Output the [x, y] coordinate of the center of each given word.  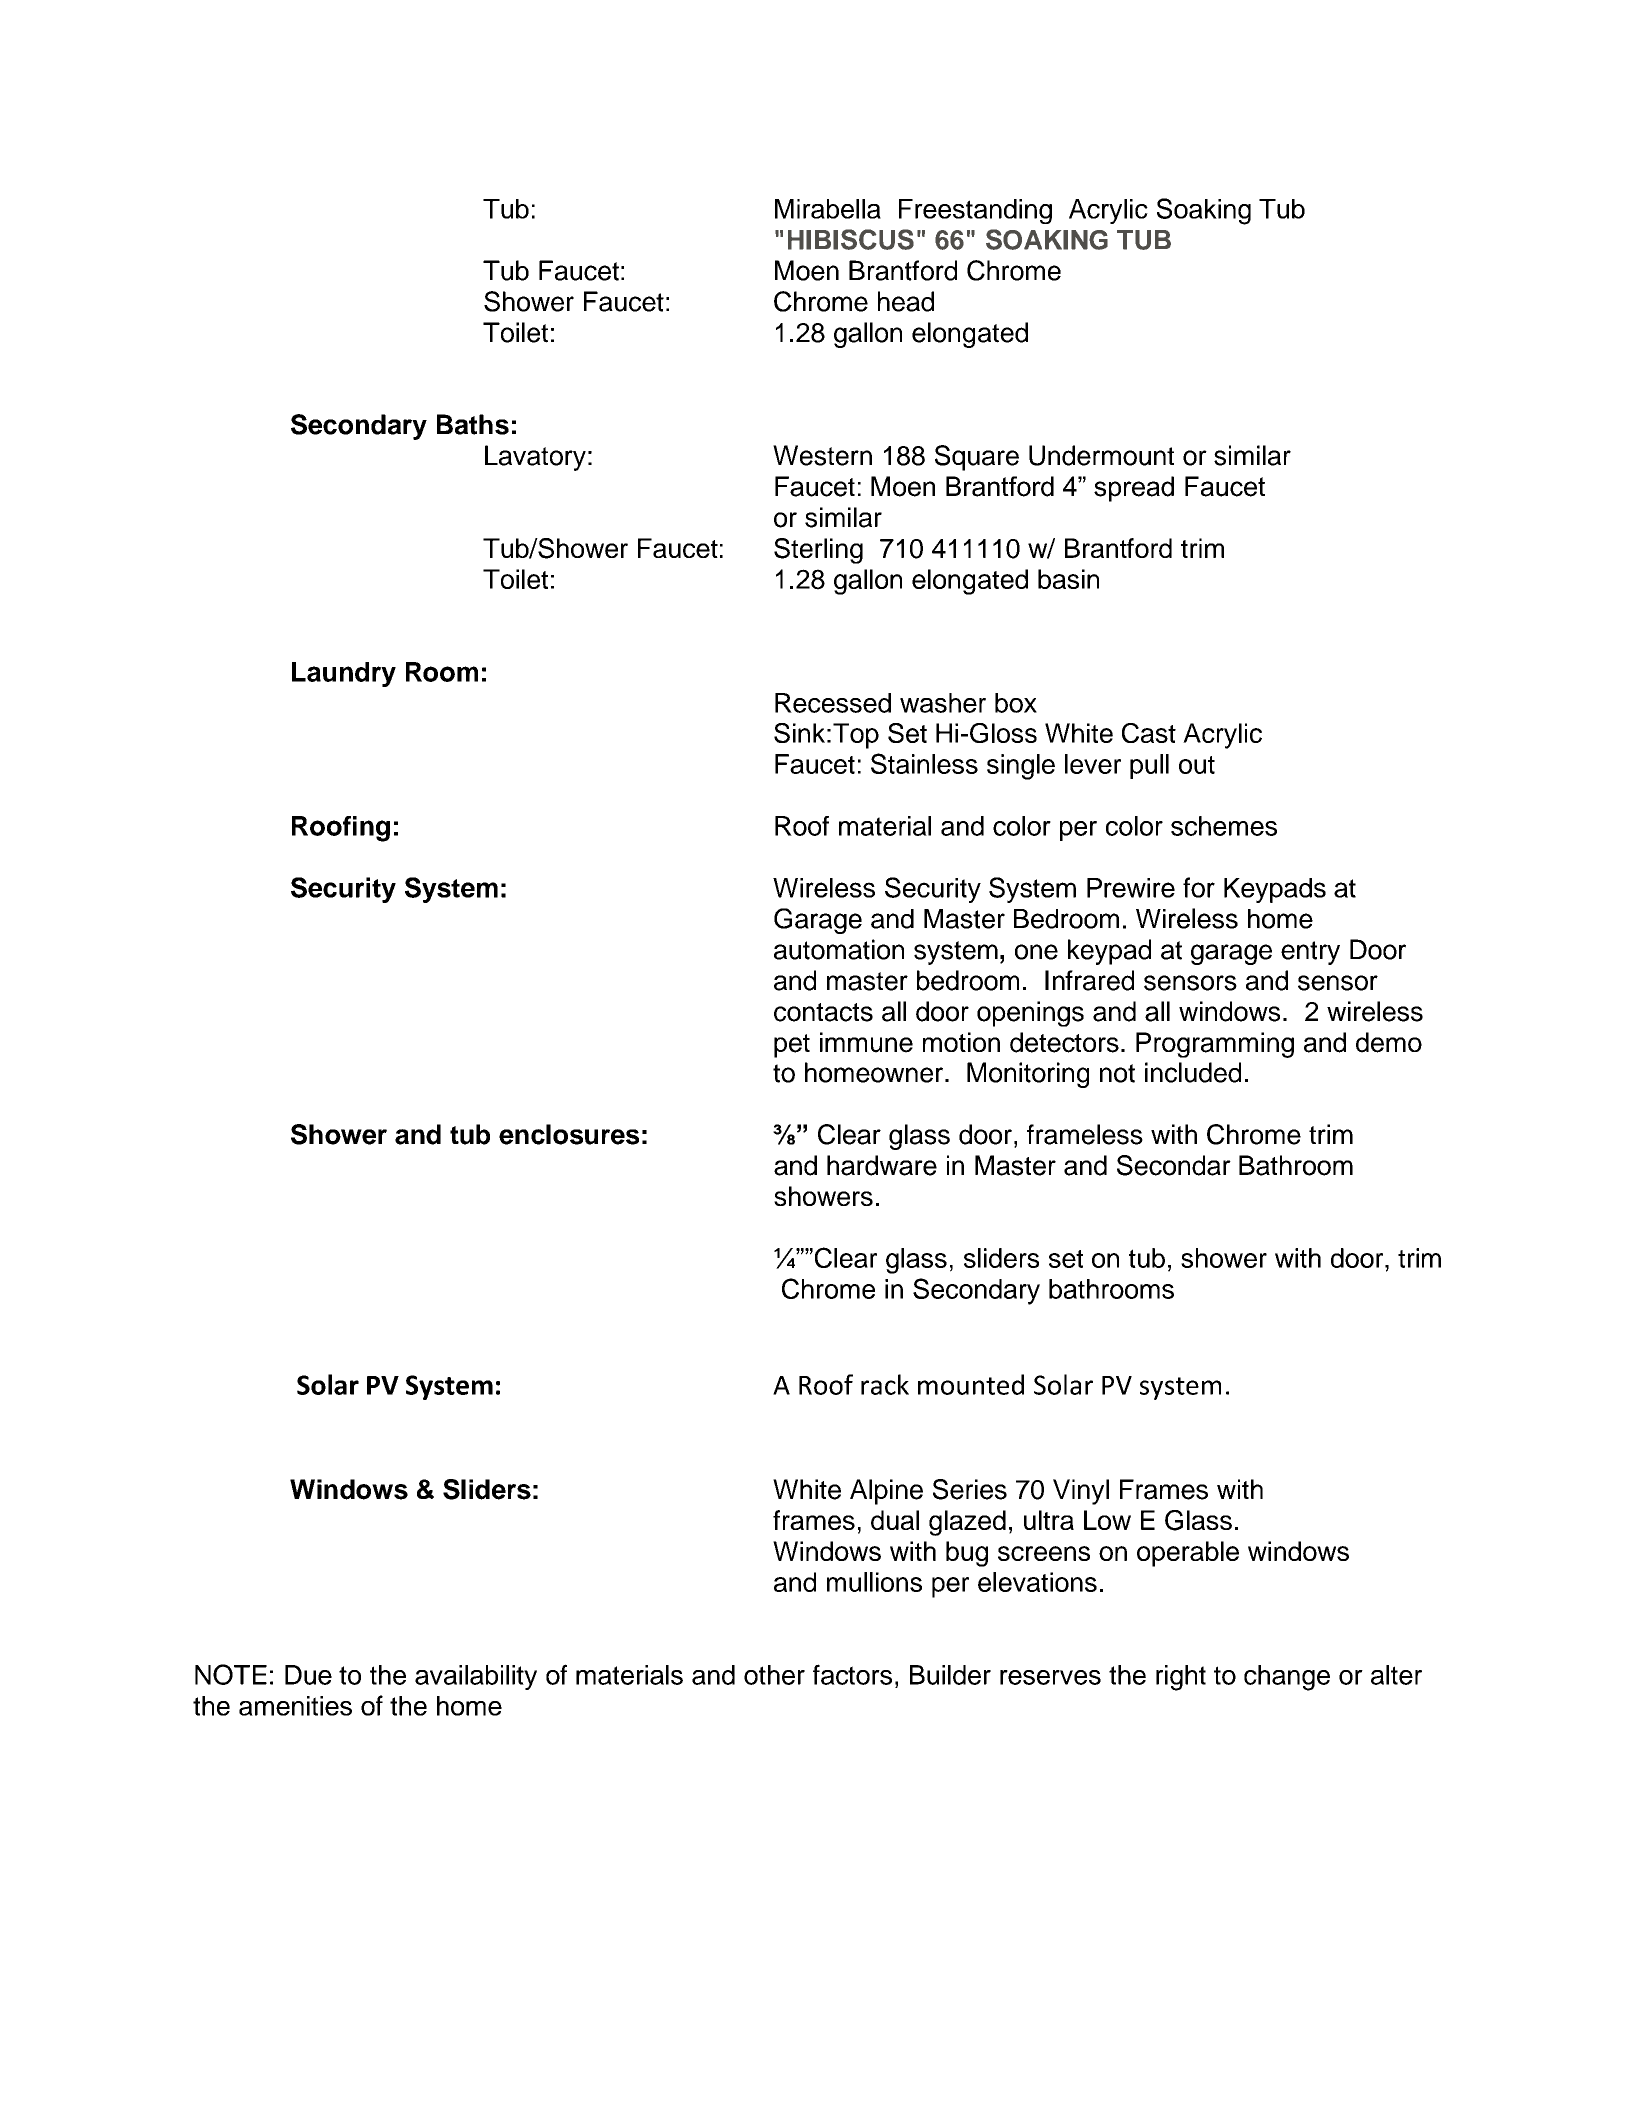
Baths [473, 424]
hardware [882, 1165]
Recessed [833, 703]
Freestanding [975, 211]
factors [852, 1674]
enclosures [569, 1134]
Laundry [344, 674]
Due [308, 1675]
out [1197, 765]
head [906, 301]
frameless [1085, 1134]
